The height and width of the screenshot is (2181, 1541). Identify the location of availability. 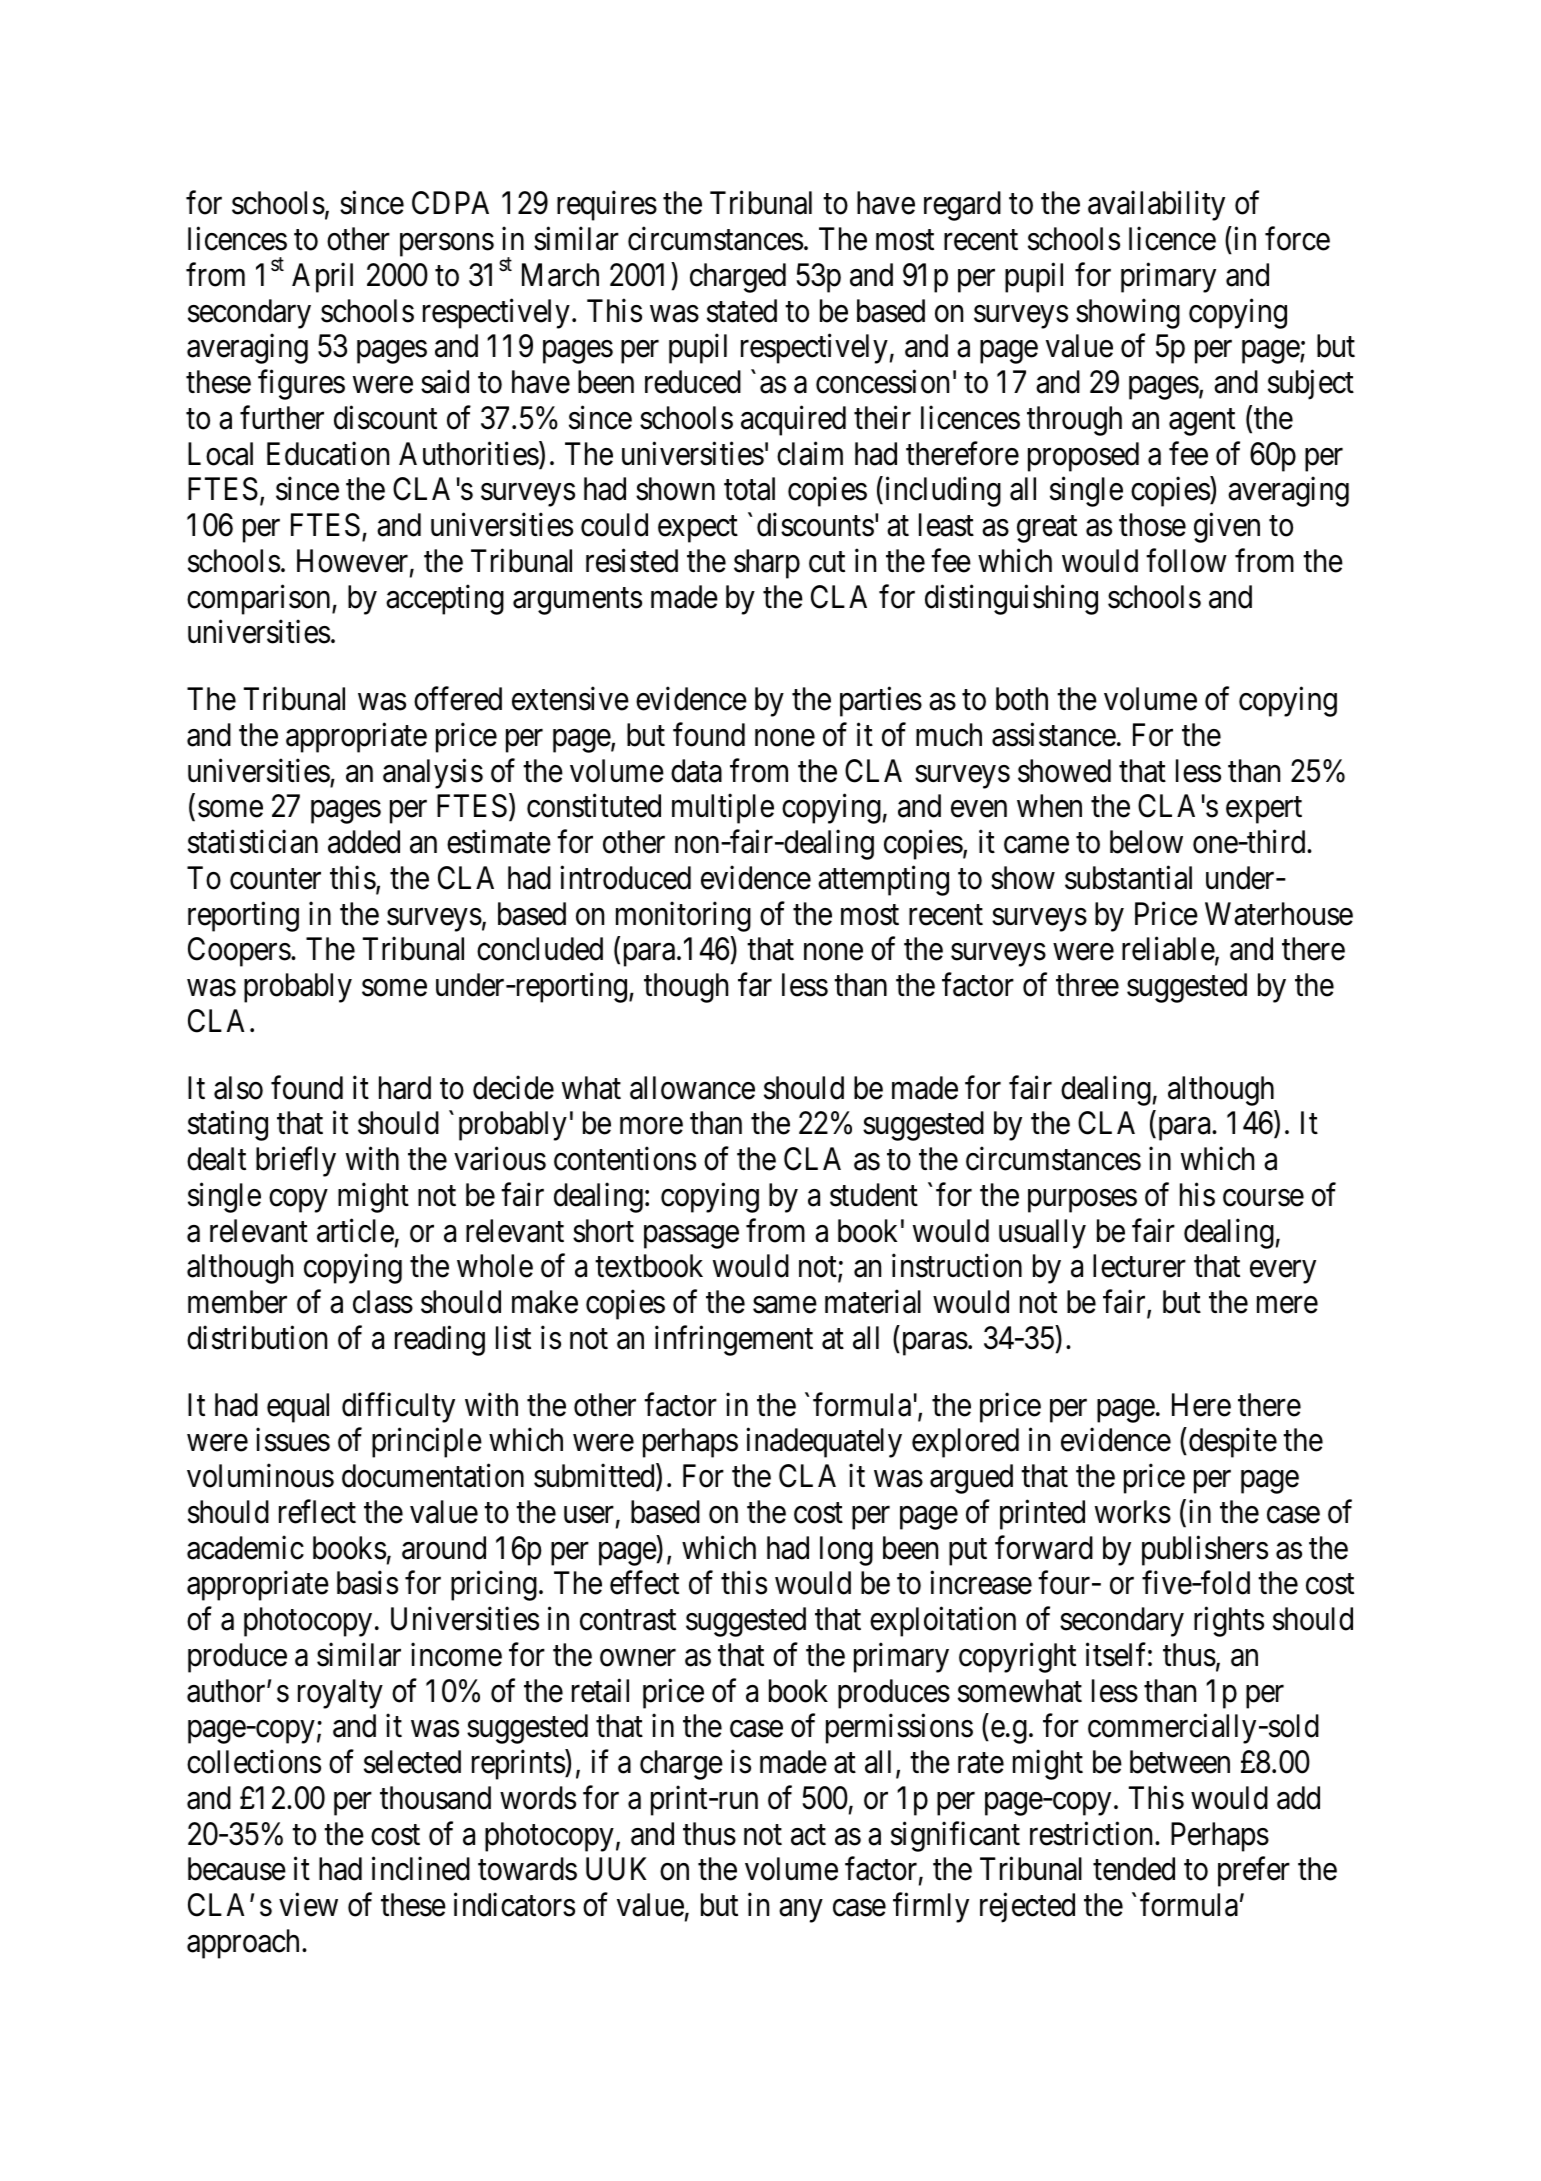
(1156, 206).
